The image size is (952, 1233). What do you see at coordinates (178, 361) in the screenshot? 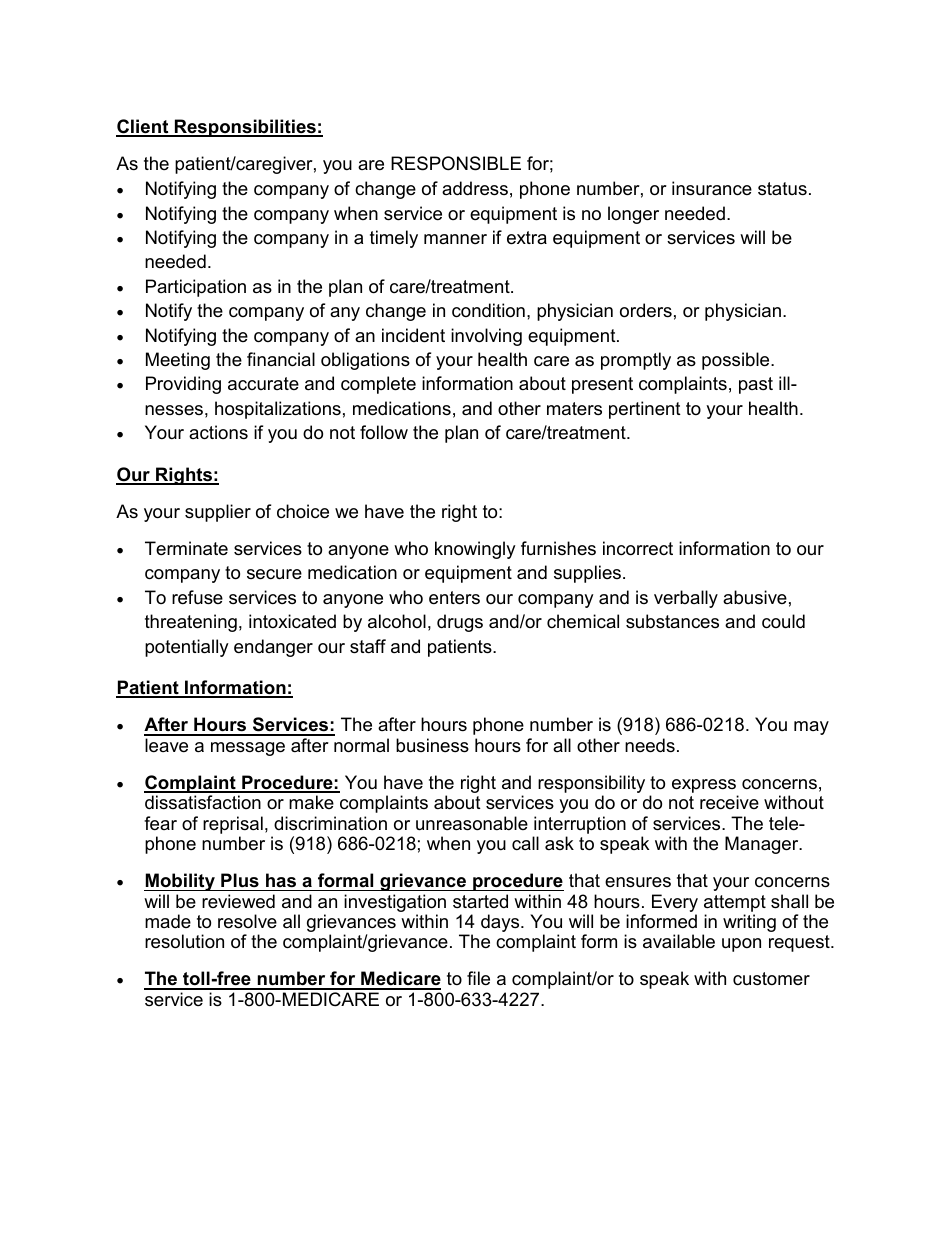
I see `Meeting` at bounding box center [178, 361].
